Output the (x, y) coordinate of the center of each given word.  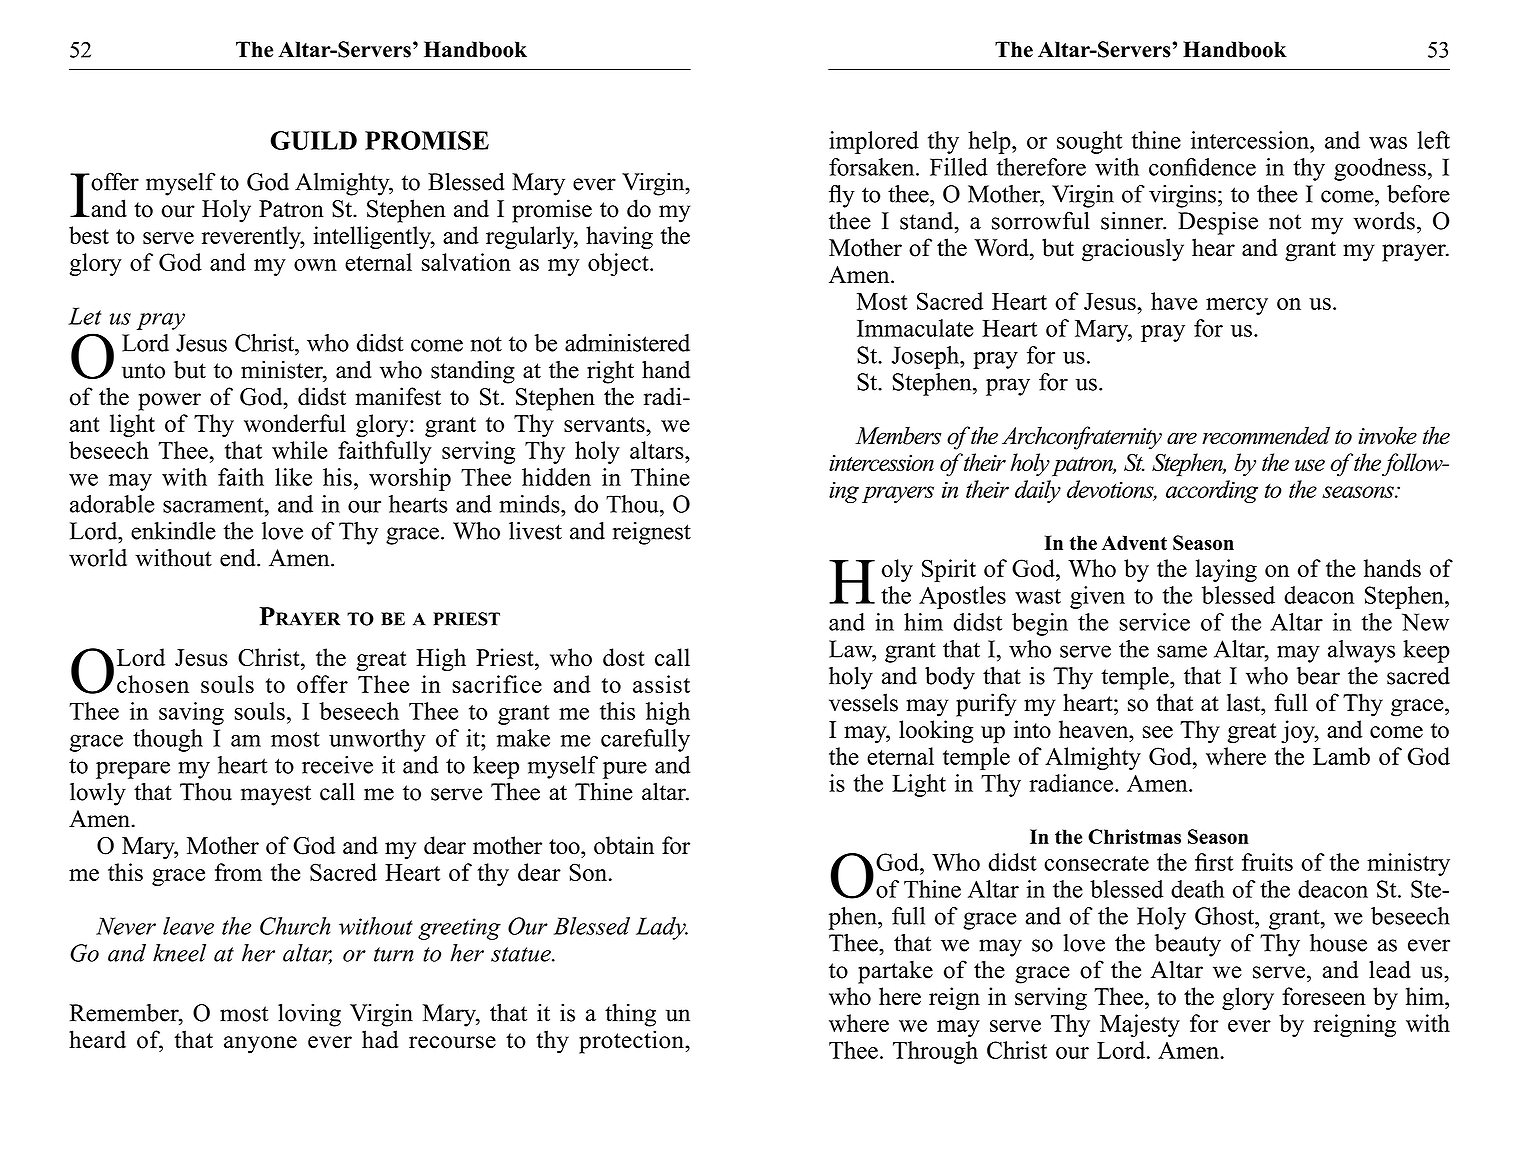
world (98, 558)
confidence (1202, 167)
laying (1226, 570)
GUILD (314, 140)
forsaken (873, 167)
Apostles (962, 597)
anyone (260, 1045)
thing (630, 1015)
